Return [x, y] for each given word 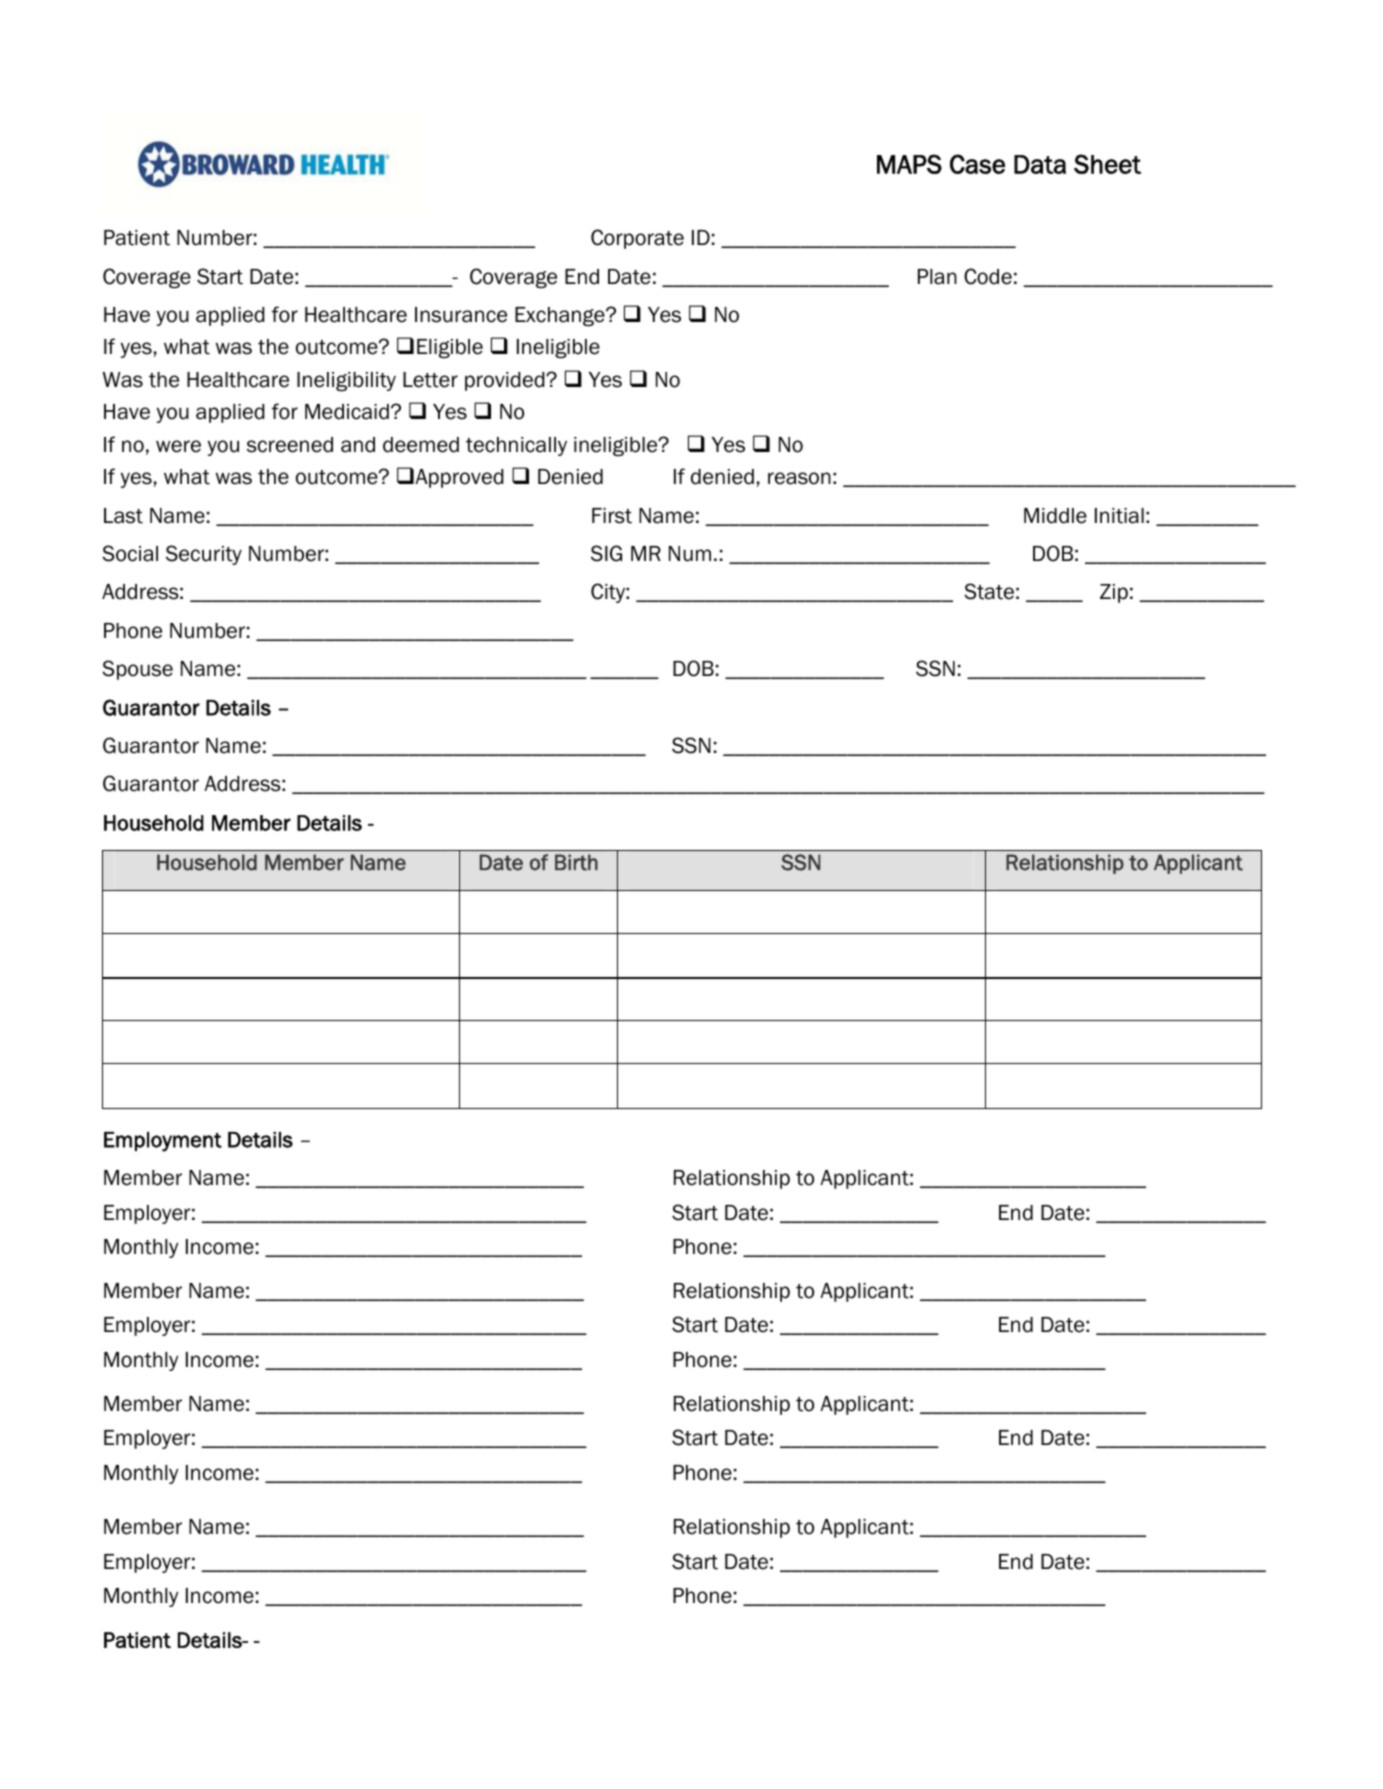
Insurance [461, 315]
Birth [576, 862]
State [989, 591]
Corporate [637, 239]
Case [977, 164]
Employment [163, 1142]
